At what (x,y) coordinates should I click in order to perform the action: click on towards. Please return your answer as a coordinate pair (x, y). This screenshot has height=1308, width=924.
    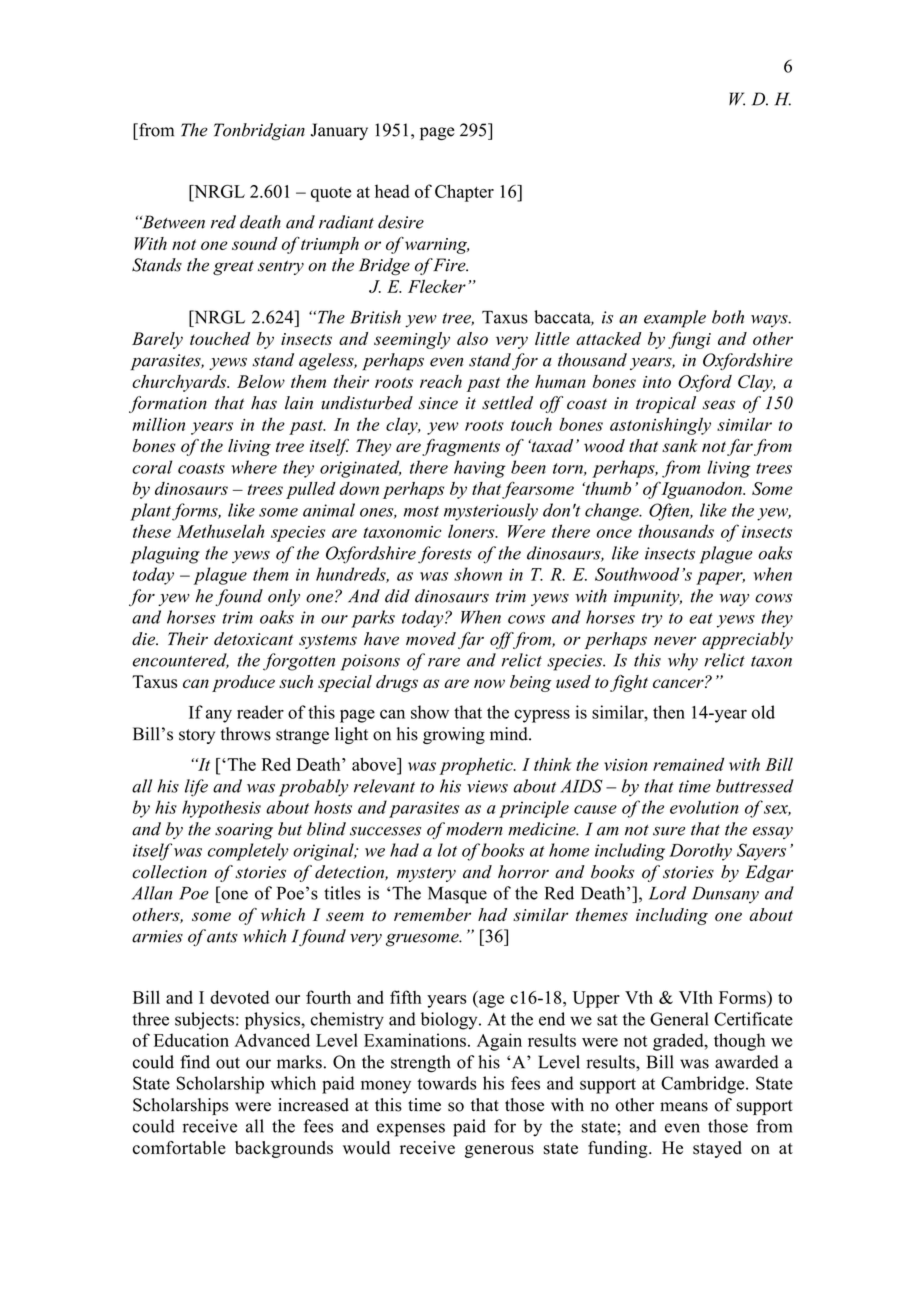
    Looking at the image, I should click on (447, 1083).
